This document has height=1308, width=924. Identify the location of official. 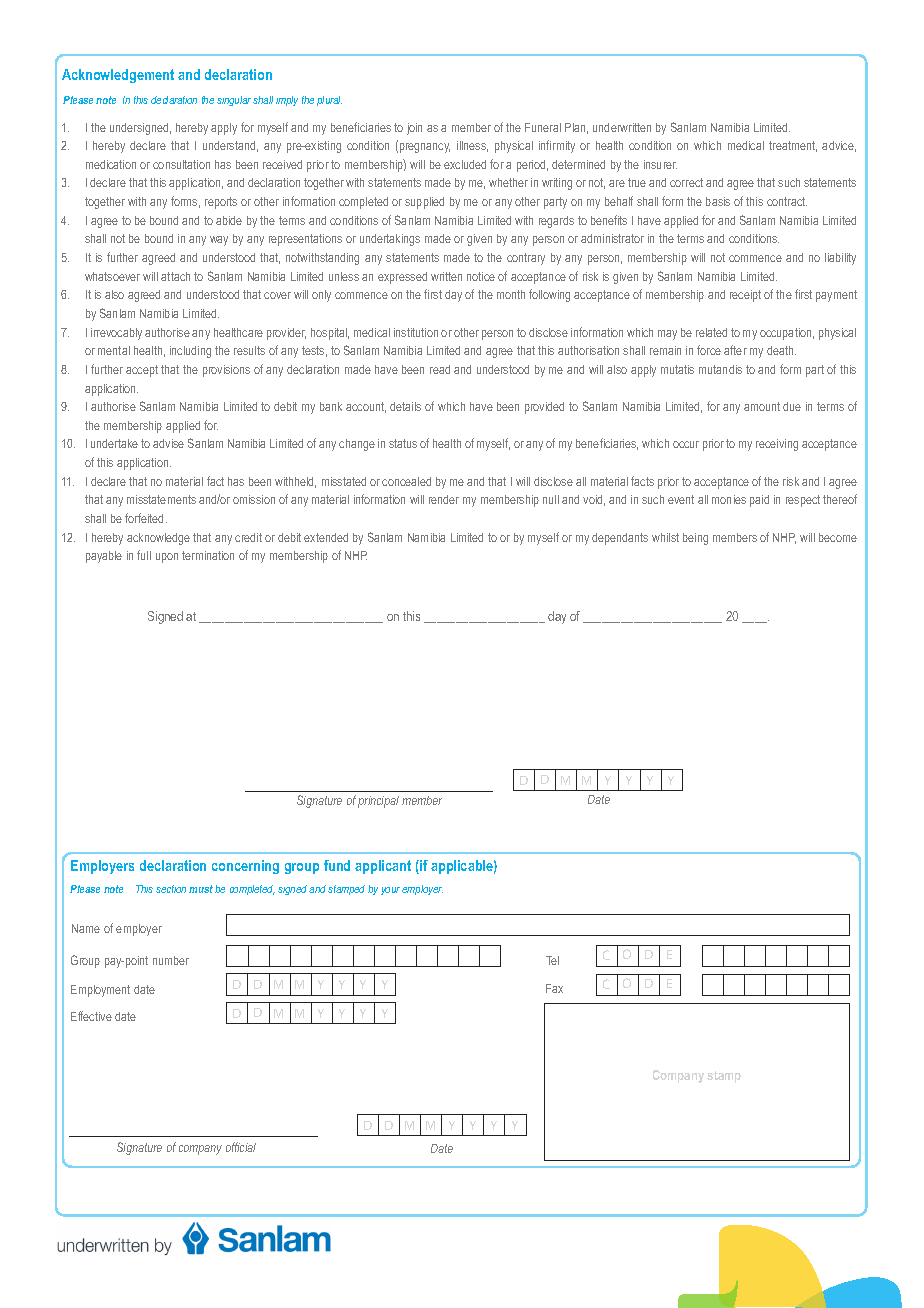
(241, 1147).
